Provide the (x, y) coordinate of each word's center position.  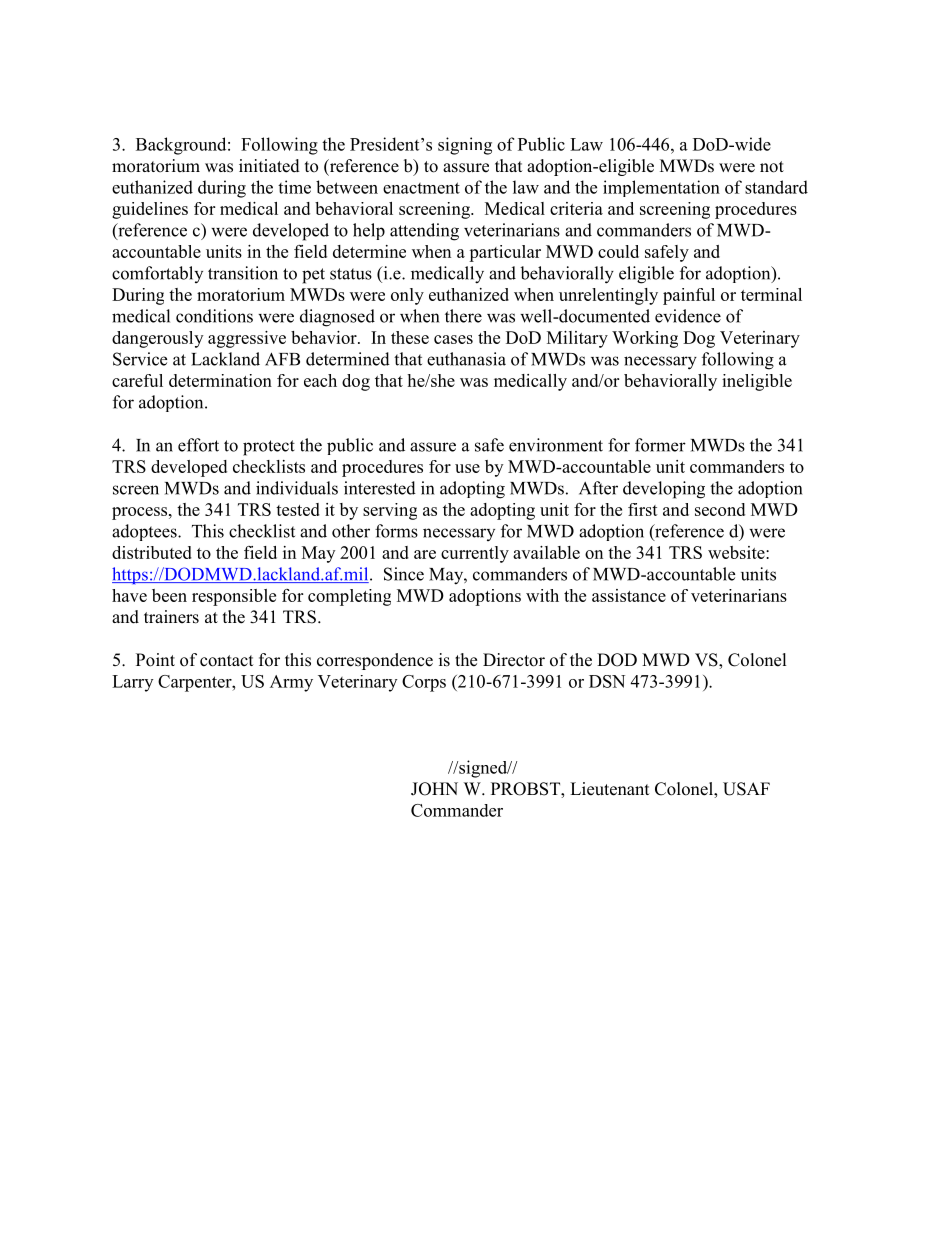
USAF (746, 789)
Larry (132, 683)
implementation (661, 188)
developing (664, 490)
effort (198, 445)
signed (483, 769)
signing (465, 146)
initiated (269, 166)
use (467, 468)
